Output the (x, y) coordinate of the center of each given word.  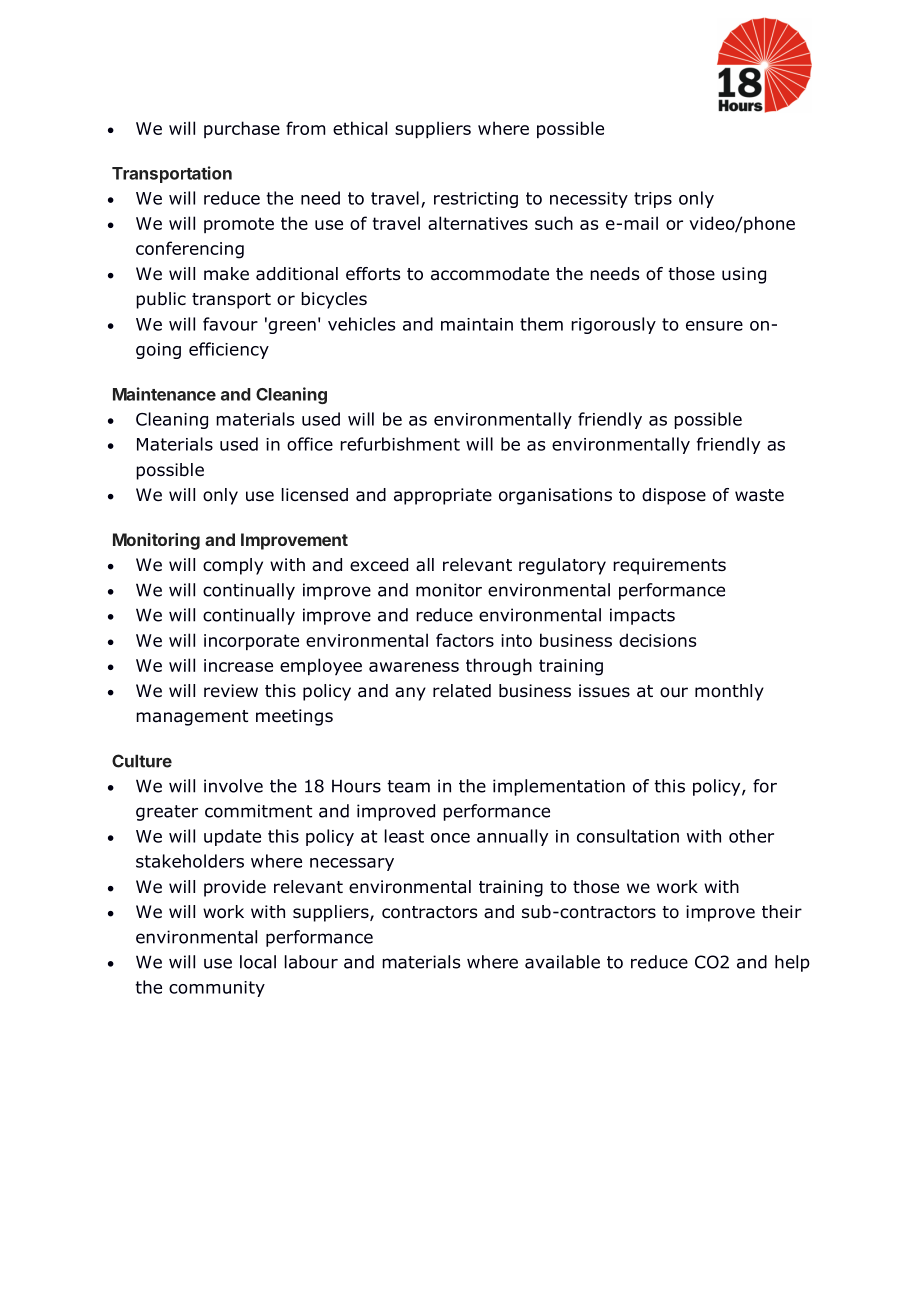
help (792, 963)
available (562, 962)
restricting (476, 200)
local (258, 962)
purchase (242, 129)
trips (653, 200)
